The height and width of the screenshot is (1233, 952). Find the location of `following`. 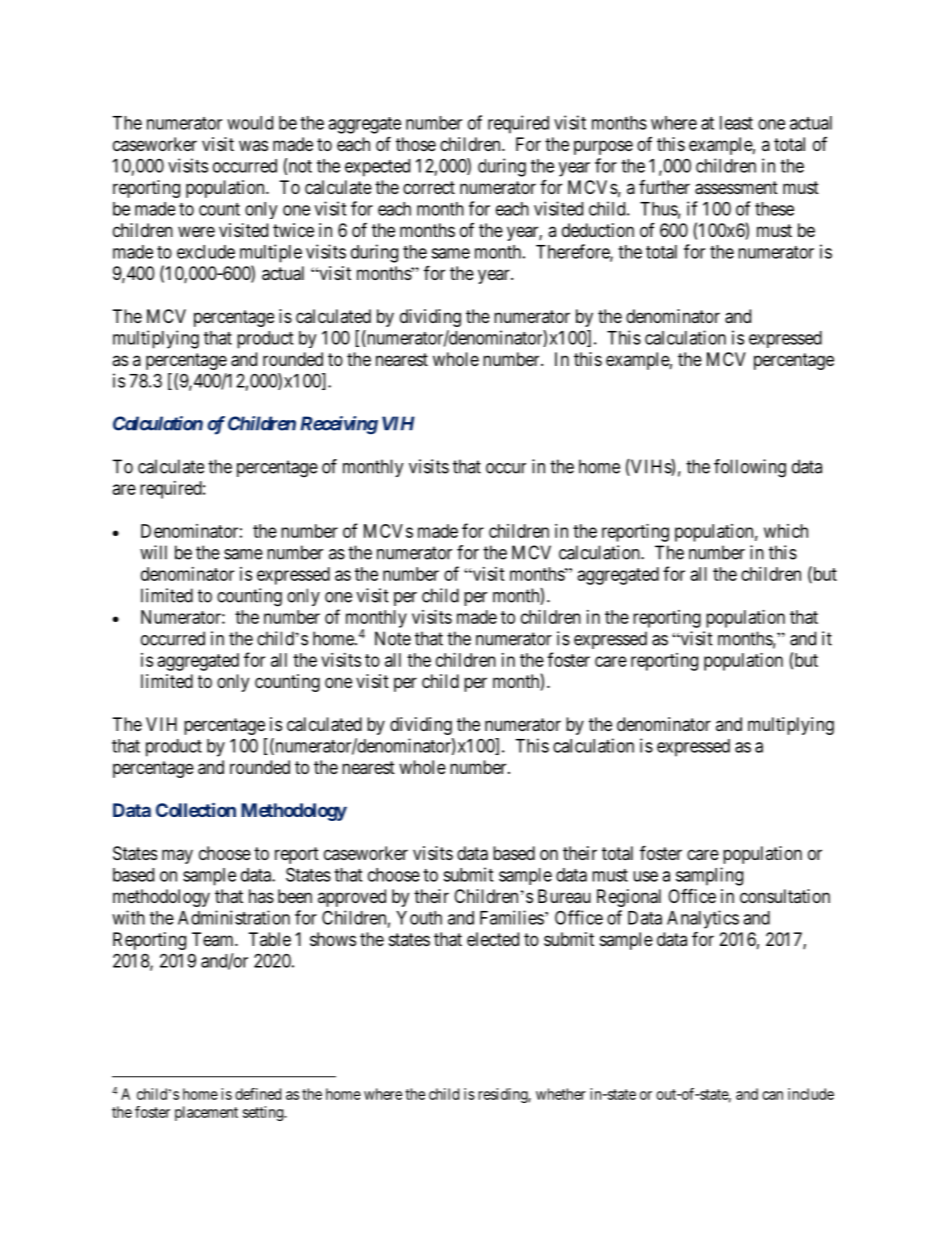

following is located at coordinates (750, 468).
